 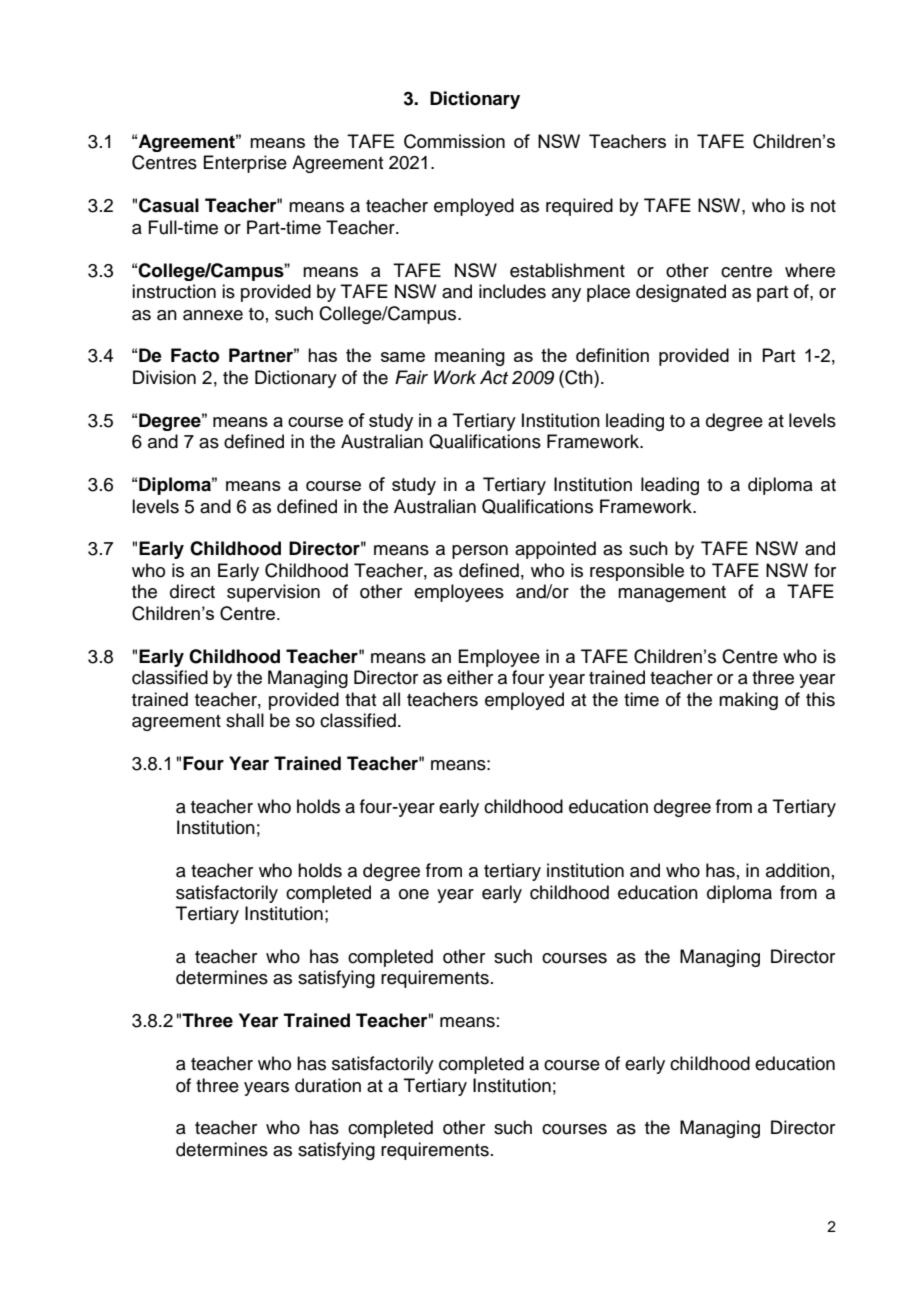 What do you see at coordinates (328, 1085) in the image?
I see `duration` at bounding box center [328, 1085].
